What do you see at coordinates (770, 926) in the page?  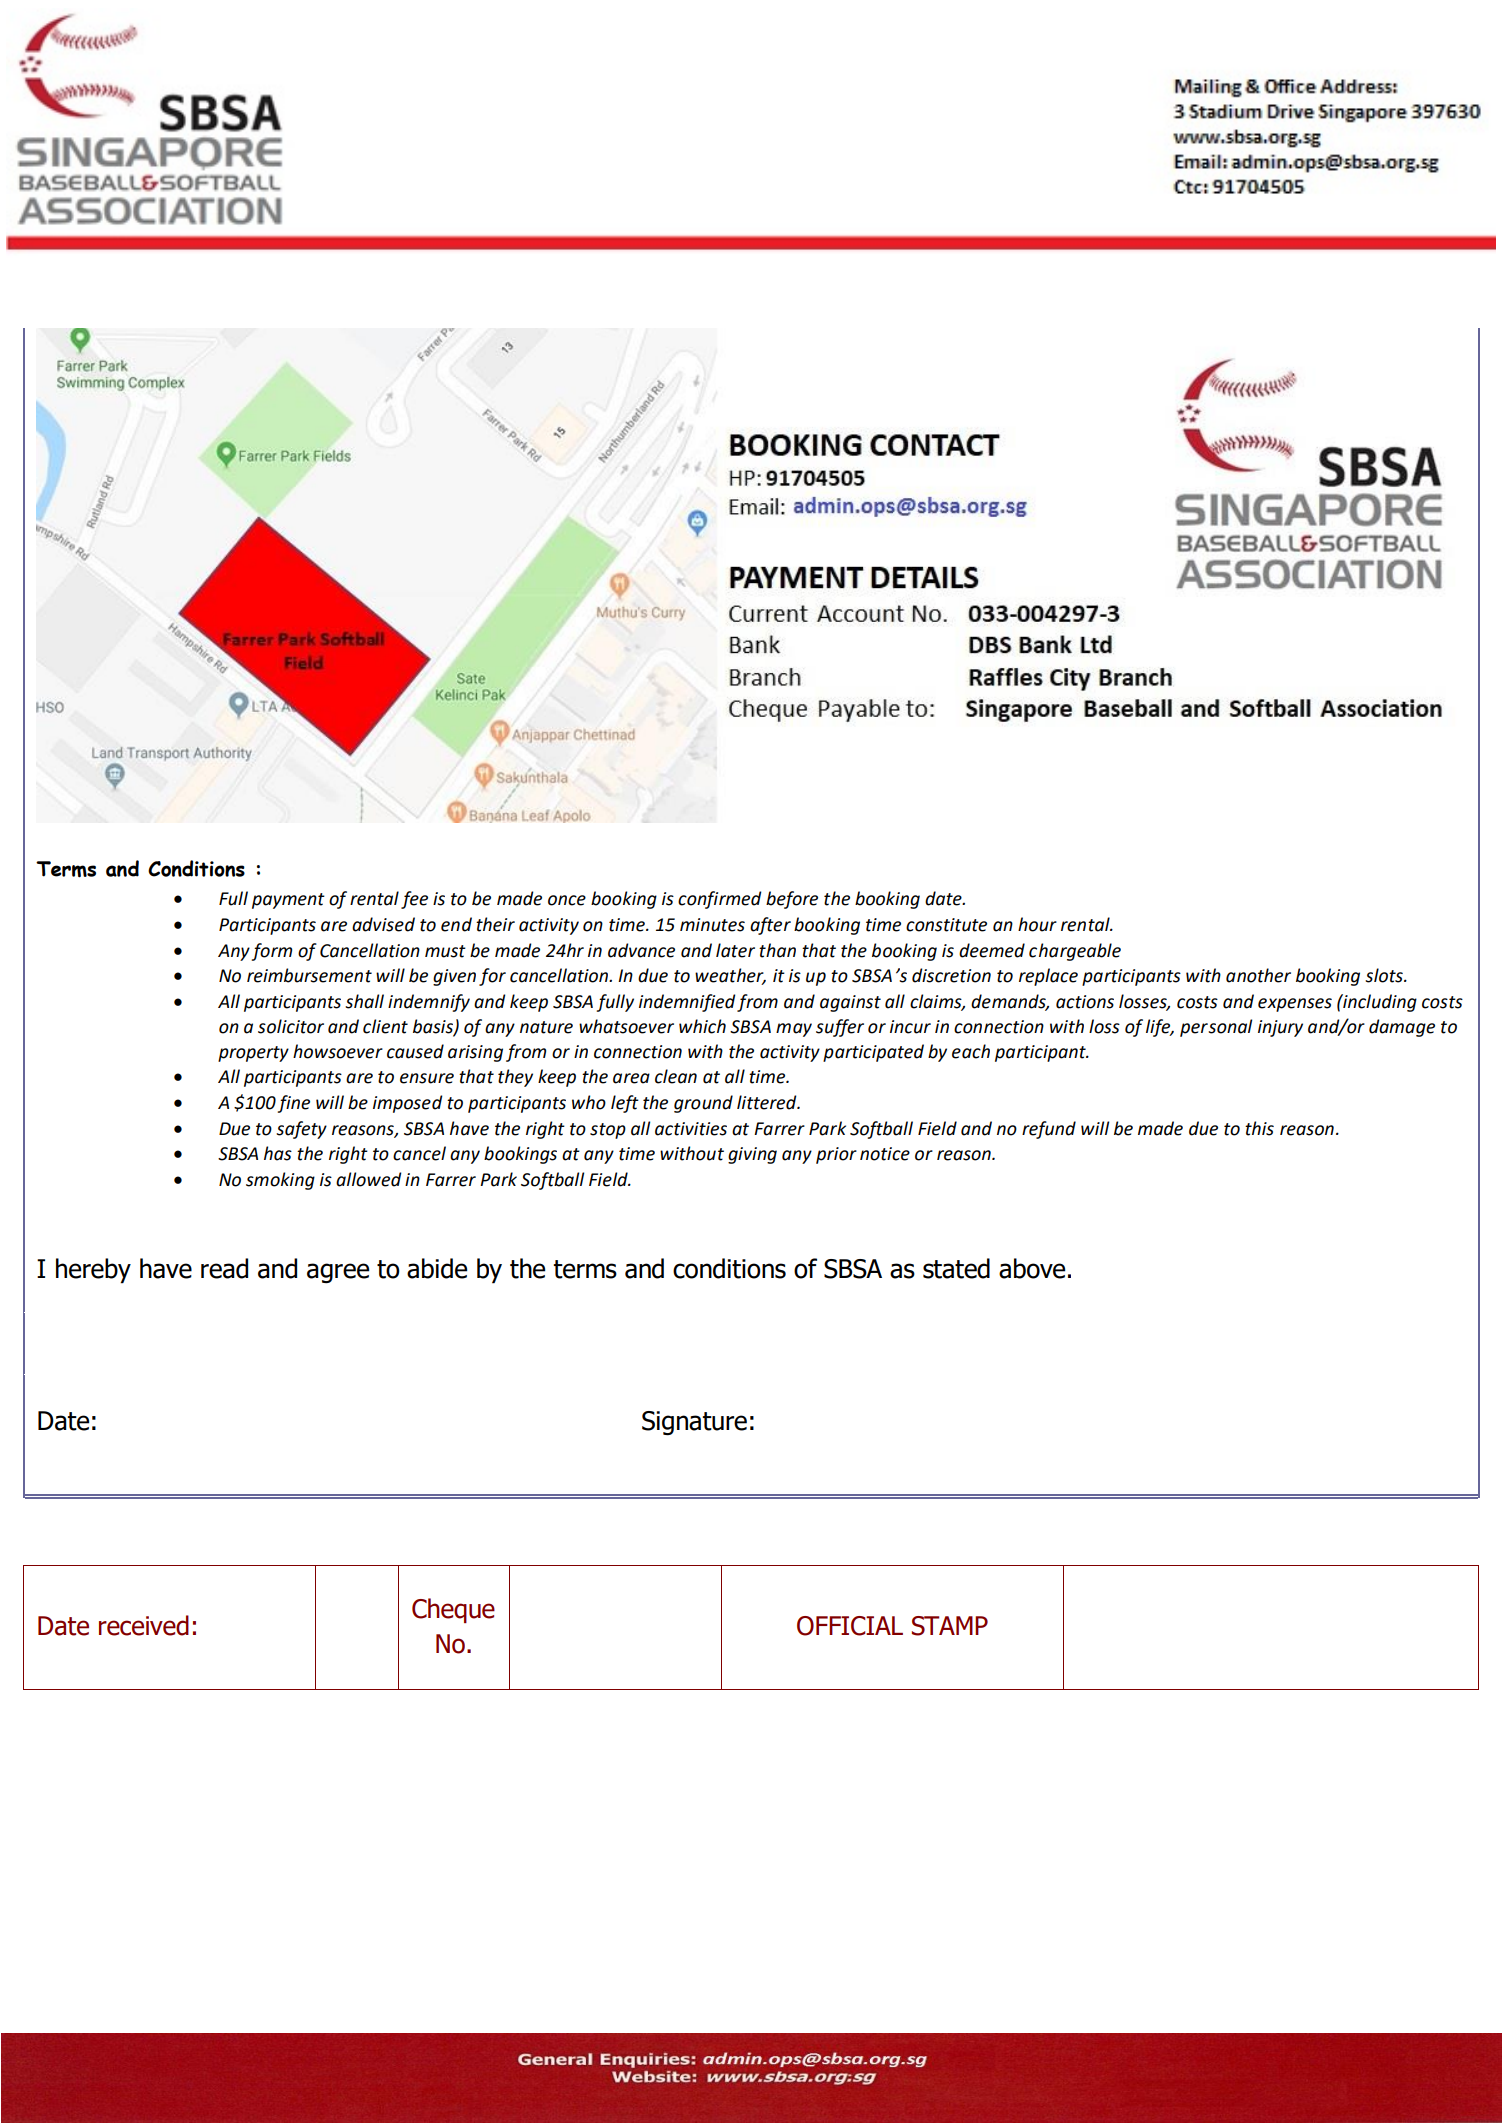 I see `after` at bounding box center [770, 926].
